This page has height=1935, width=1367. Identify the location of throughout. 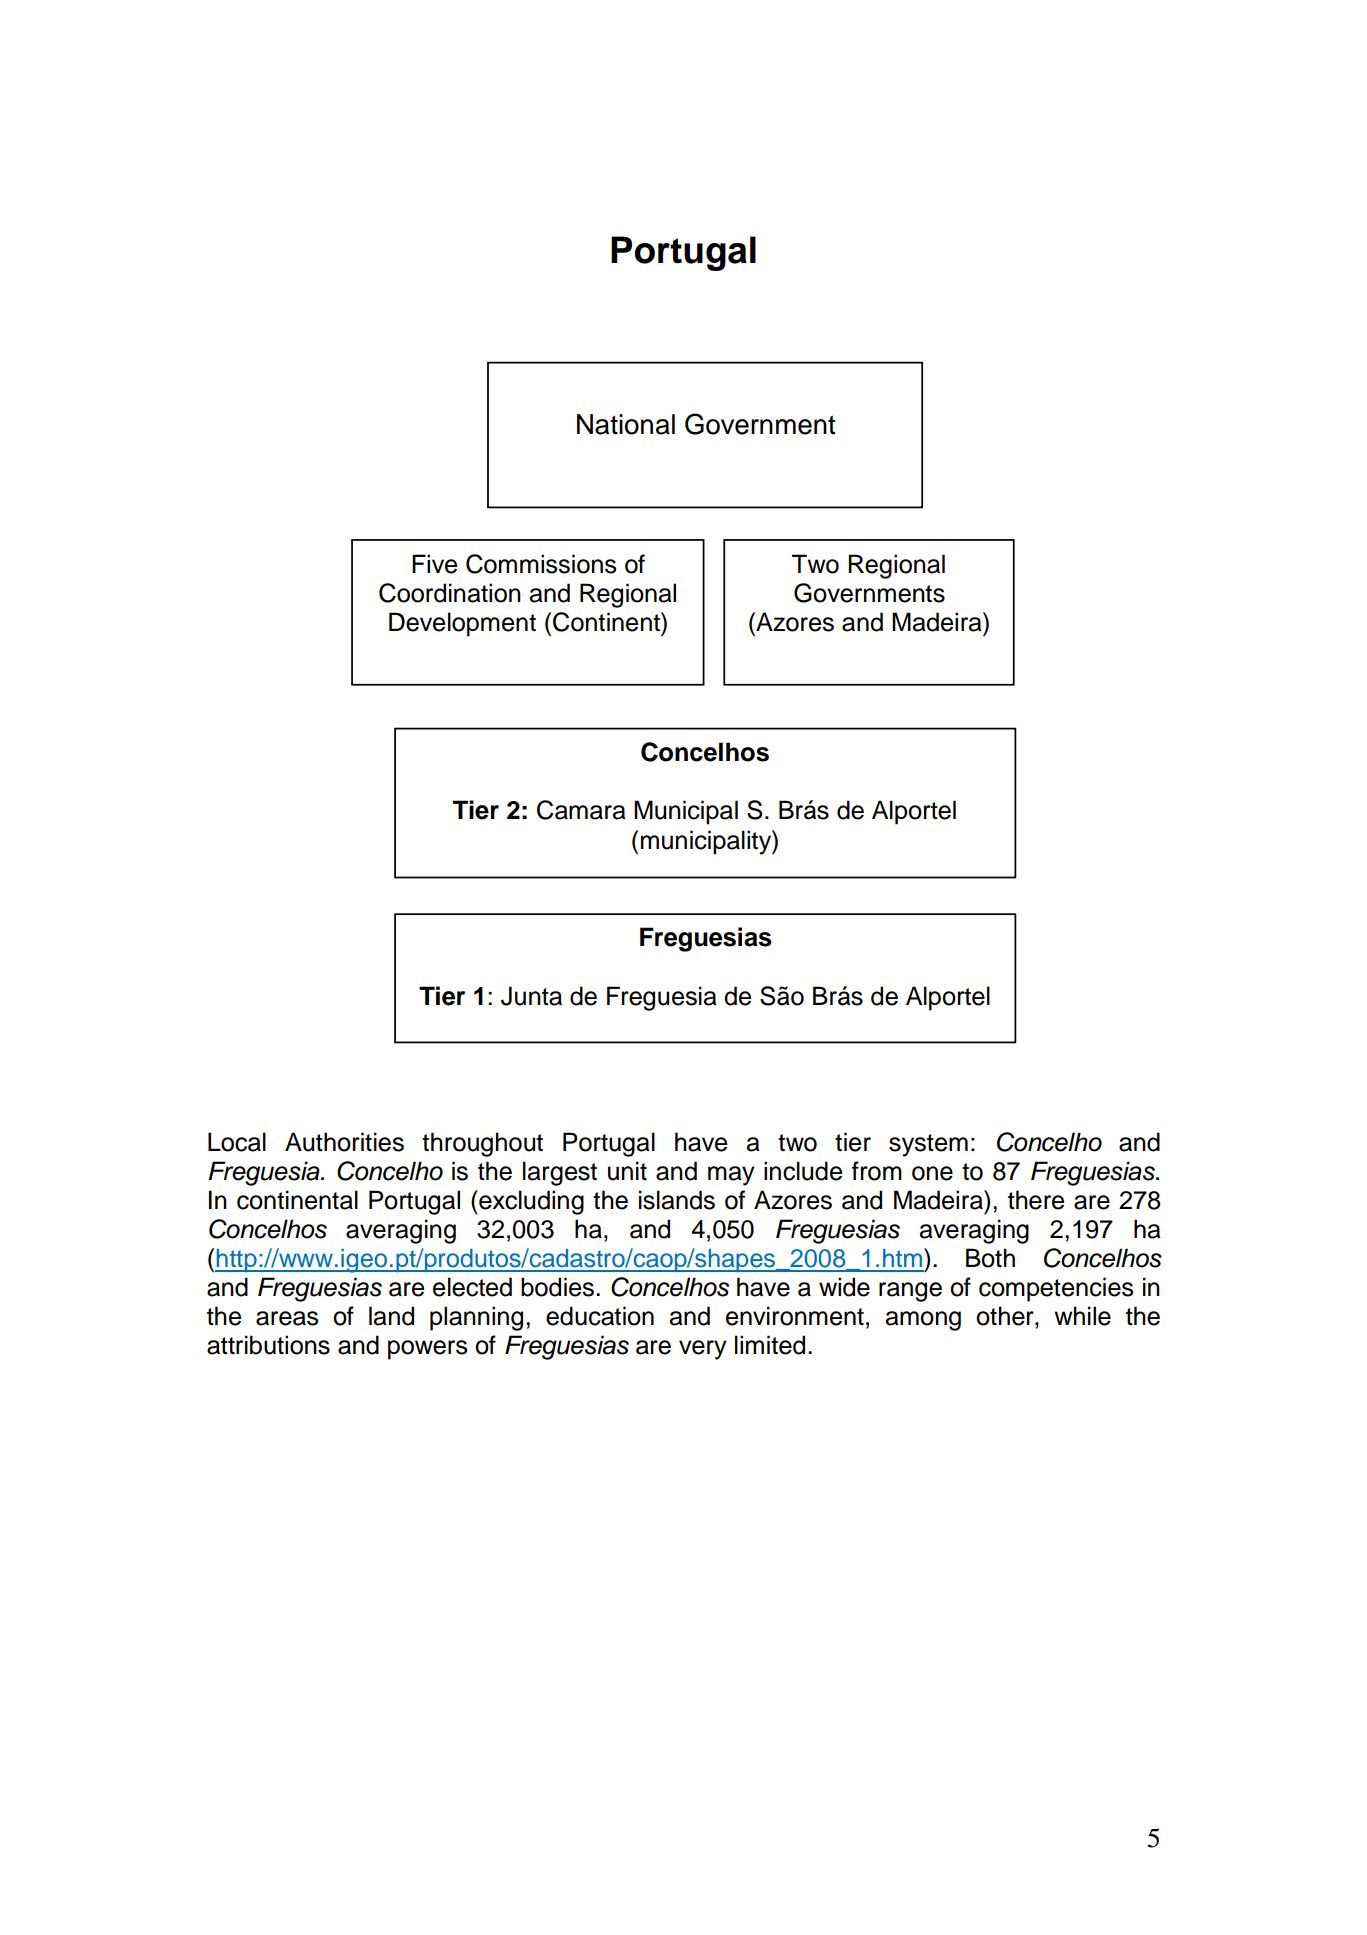
(482, 1144).
